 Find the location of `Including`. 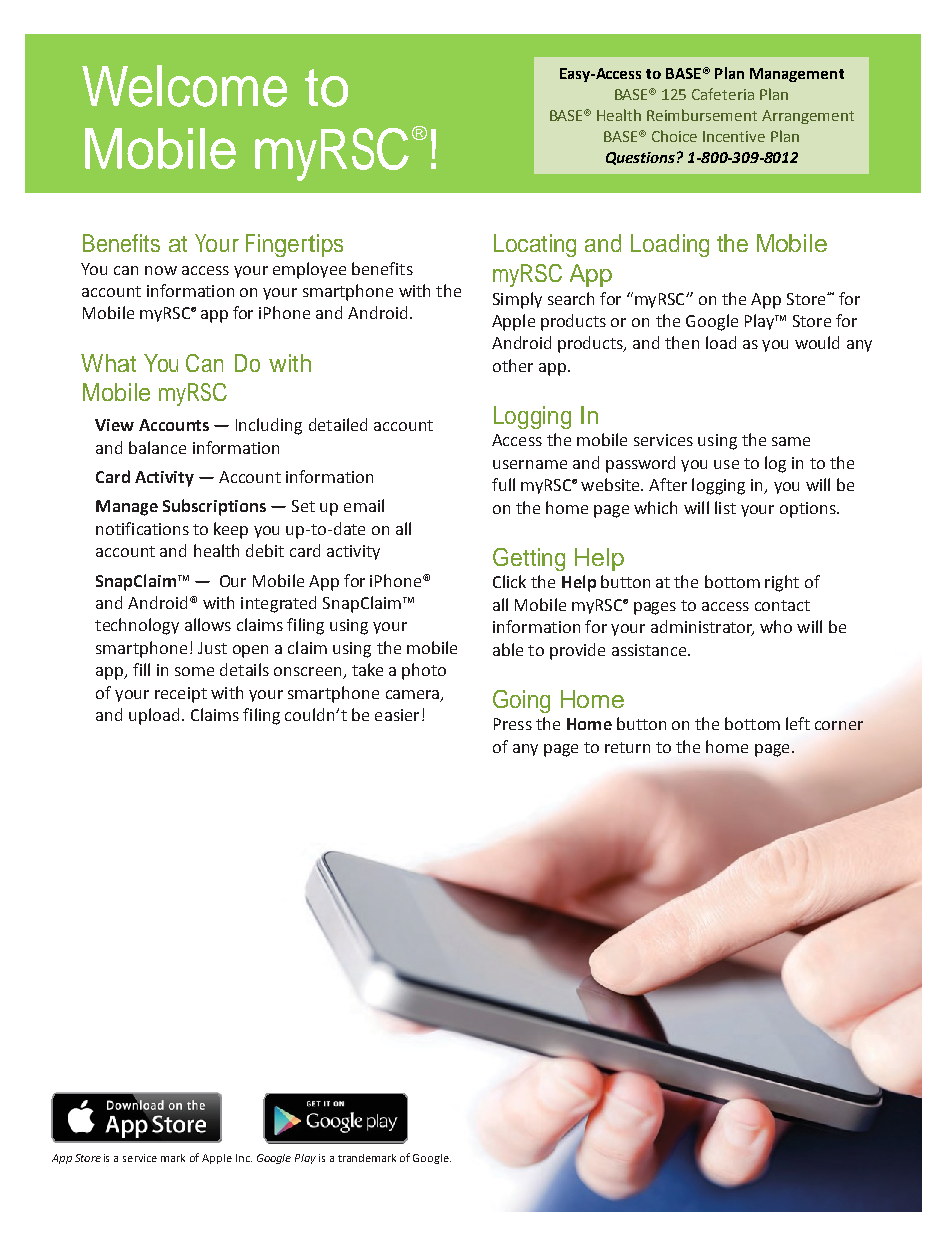

Including is located at coordinates (269, 426).
